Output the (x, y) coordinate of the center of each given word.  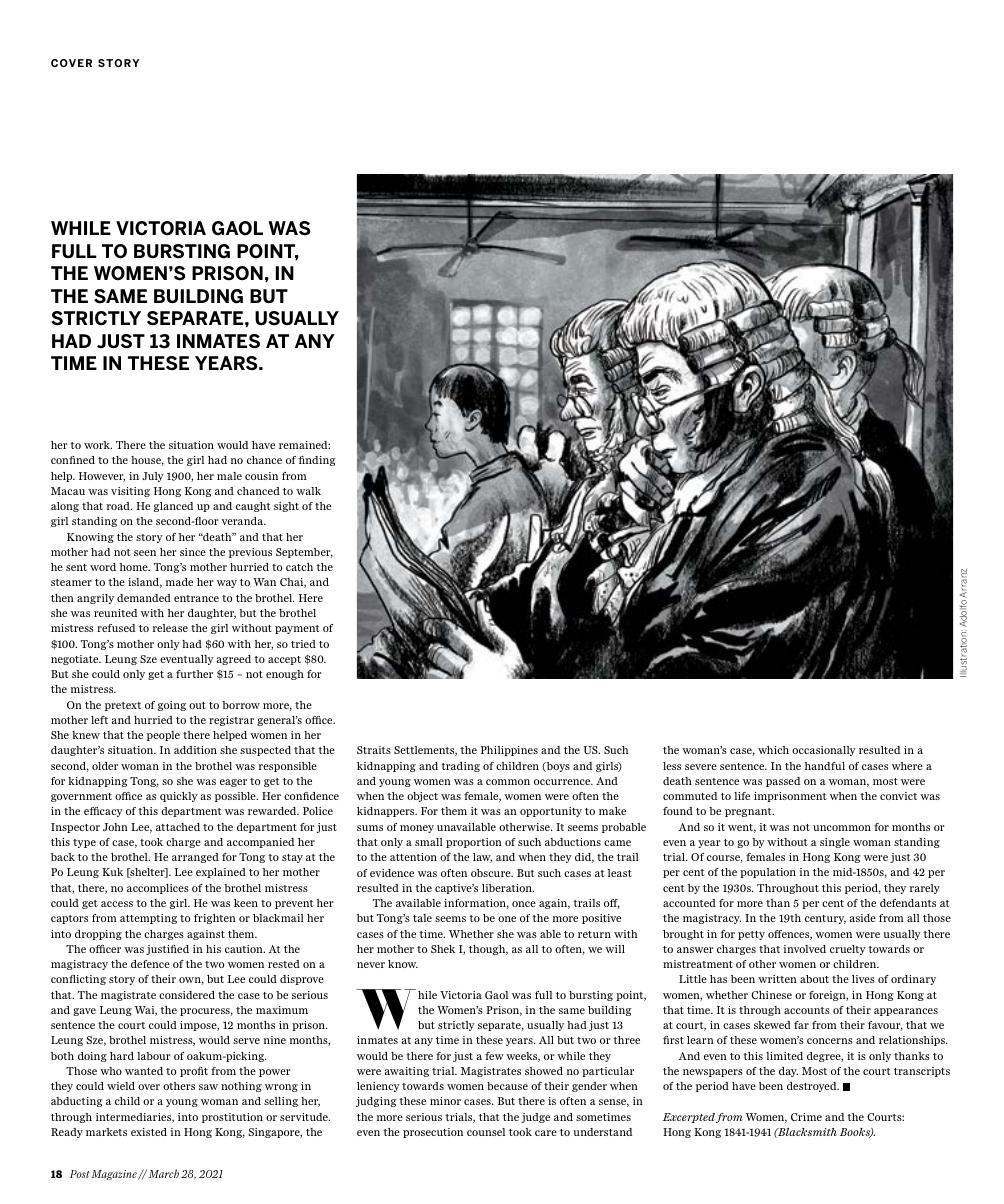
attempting (148, 919)
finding (317, 461)
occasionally (824, 751)
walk (308, 491)
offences (790, 935)
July (153, 477)
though (488, 950)
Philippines (509, 751)
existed (149, 1132)
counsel (486, 1132)
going (172, 706)
